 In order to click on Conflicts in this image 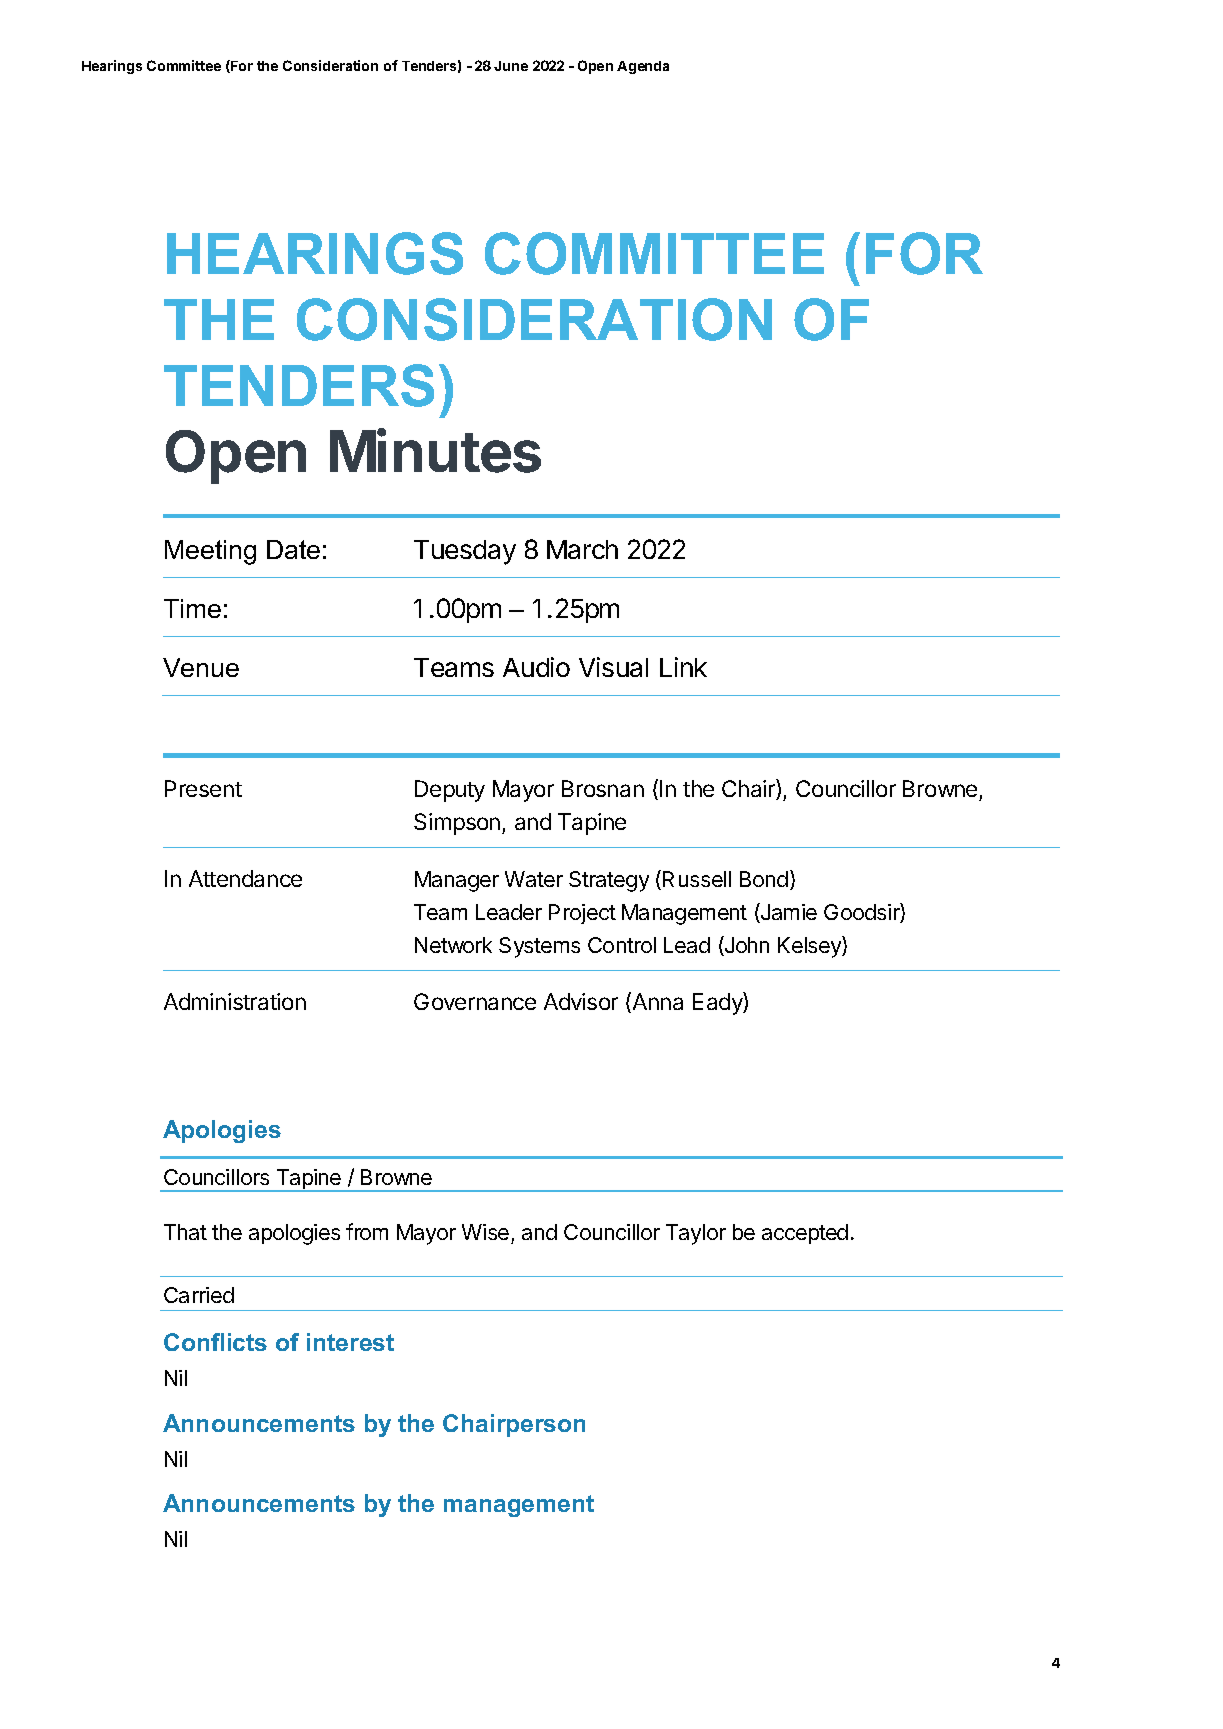, I will do `click(215, 1342)`.
